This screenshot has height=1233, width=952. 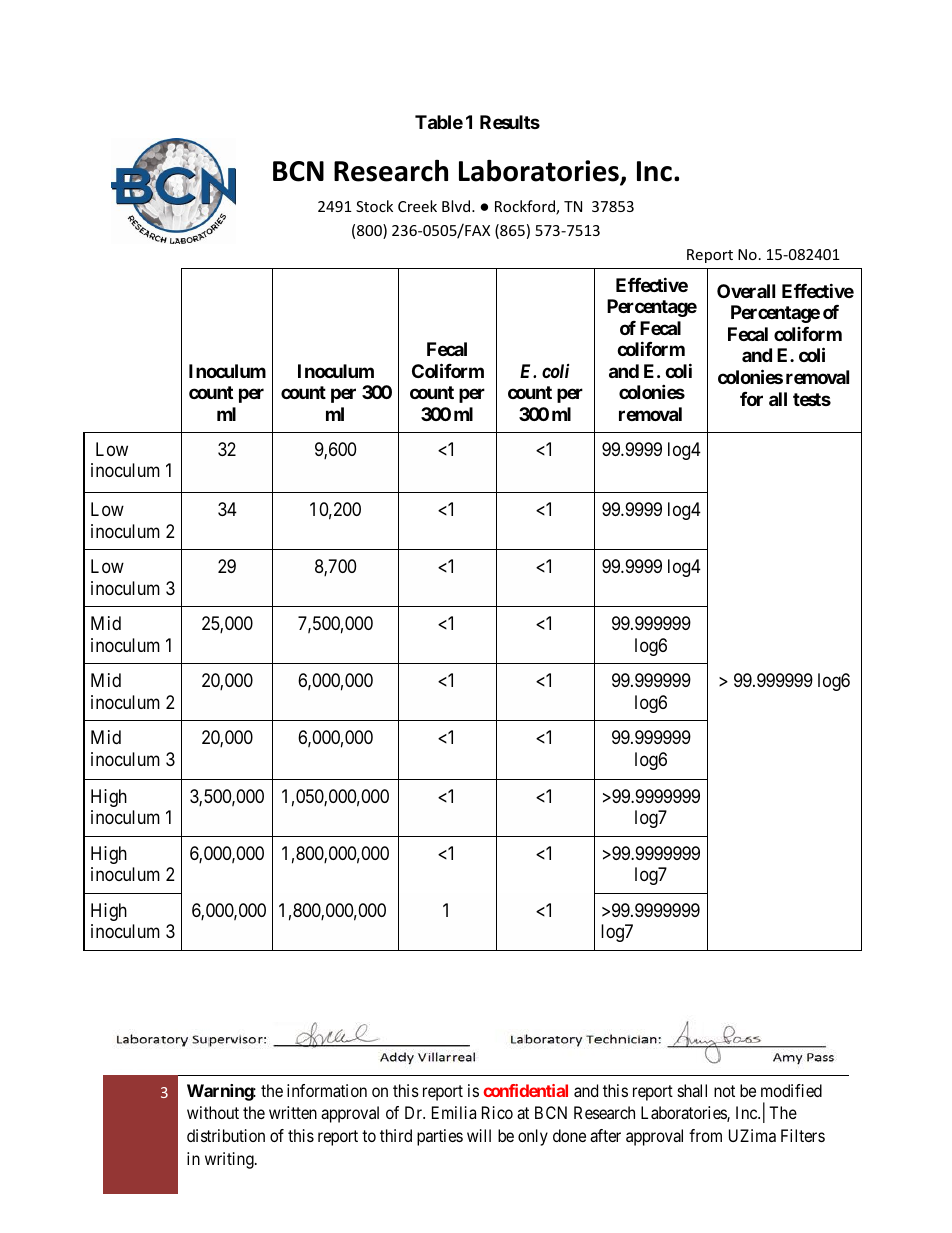 What do you see at coordinates (417, 206) in the screenshot?
I see `Creek` at bounding box center [417, 206].
